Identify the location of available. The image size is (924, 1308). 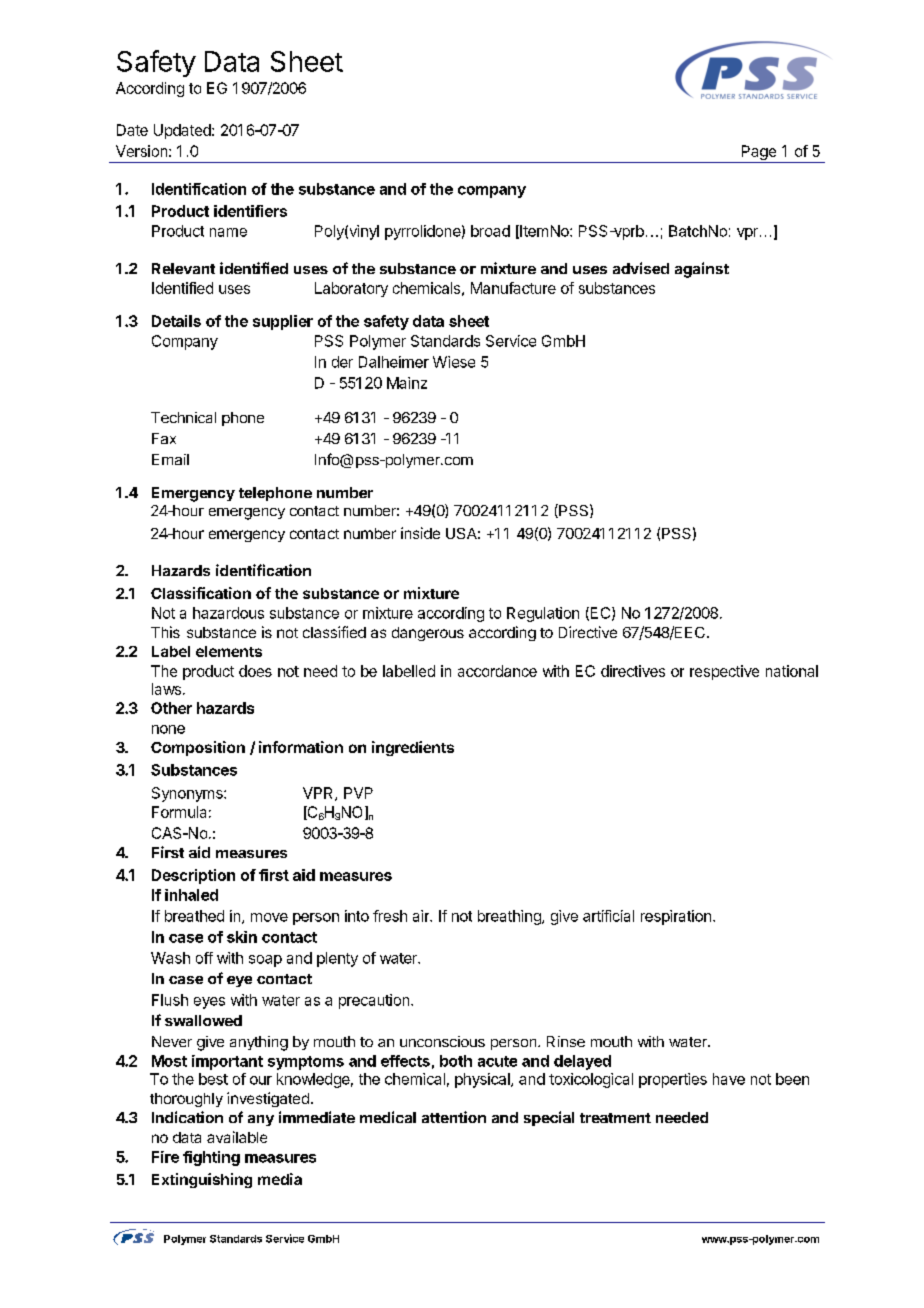
(237, 1137).
